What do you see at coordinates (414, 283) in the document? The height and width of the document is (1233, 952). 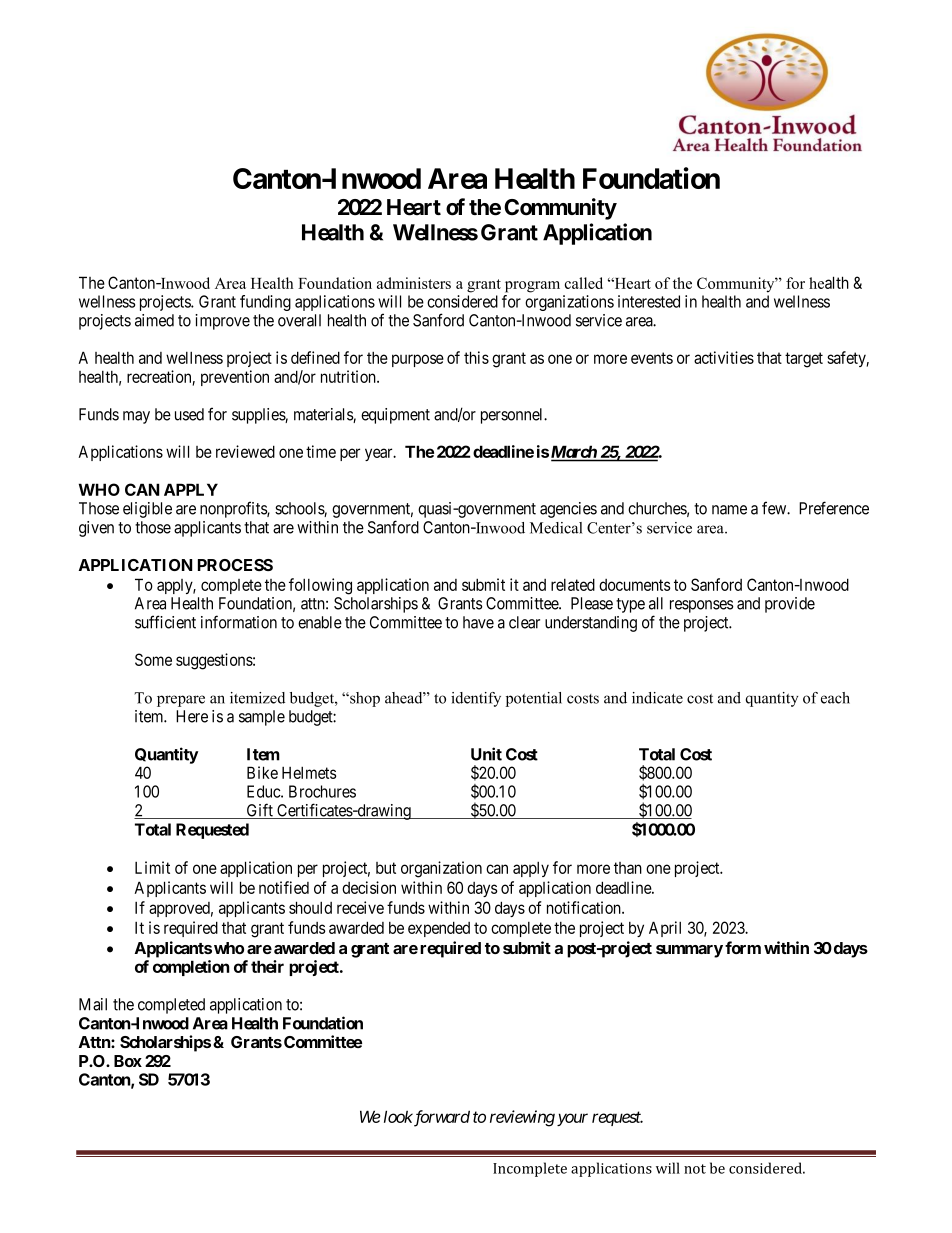 I see `administers` at bounding box center [414, 283].
